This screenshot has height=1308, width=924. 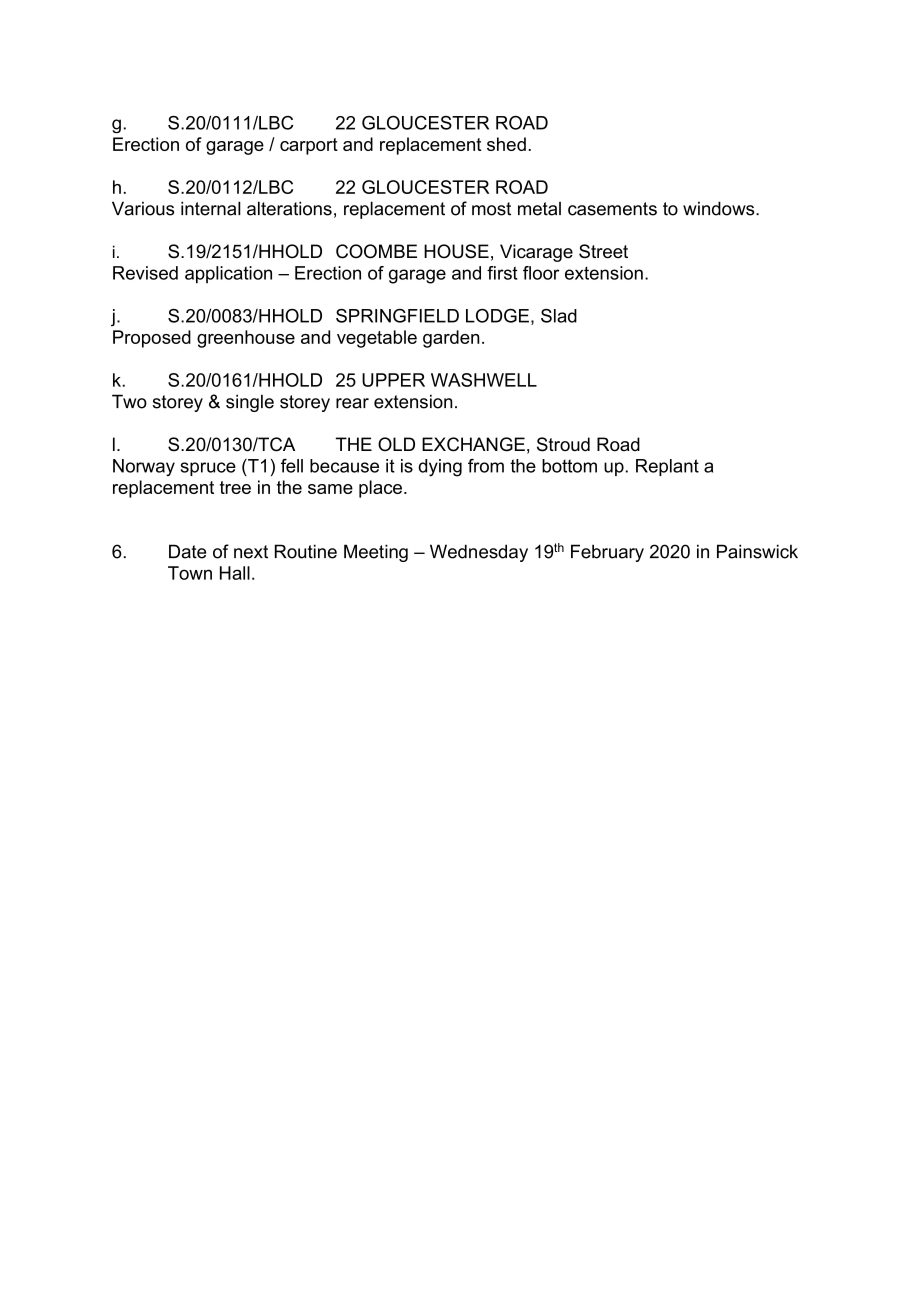 I want to click on carport, so click(x=309, y=146).
